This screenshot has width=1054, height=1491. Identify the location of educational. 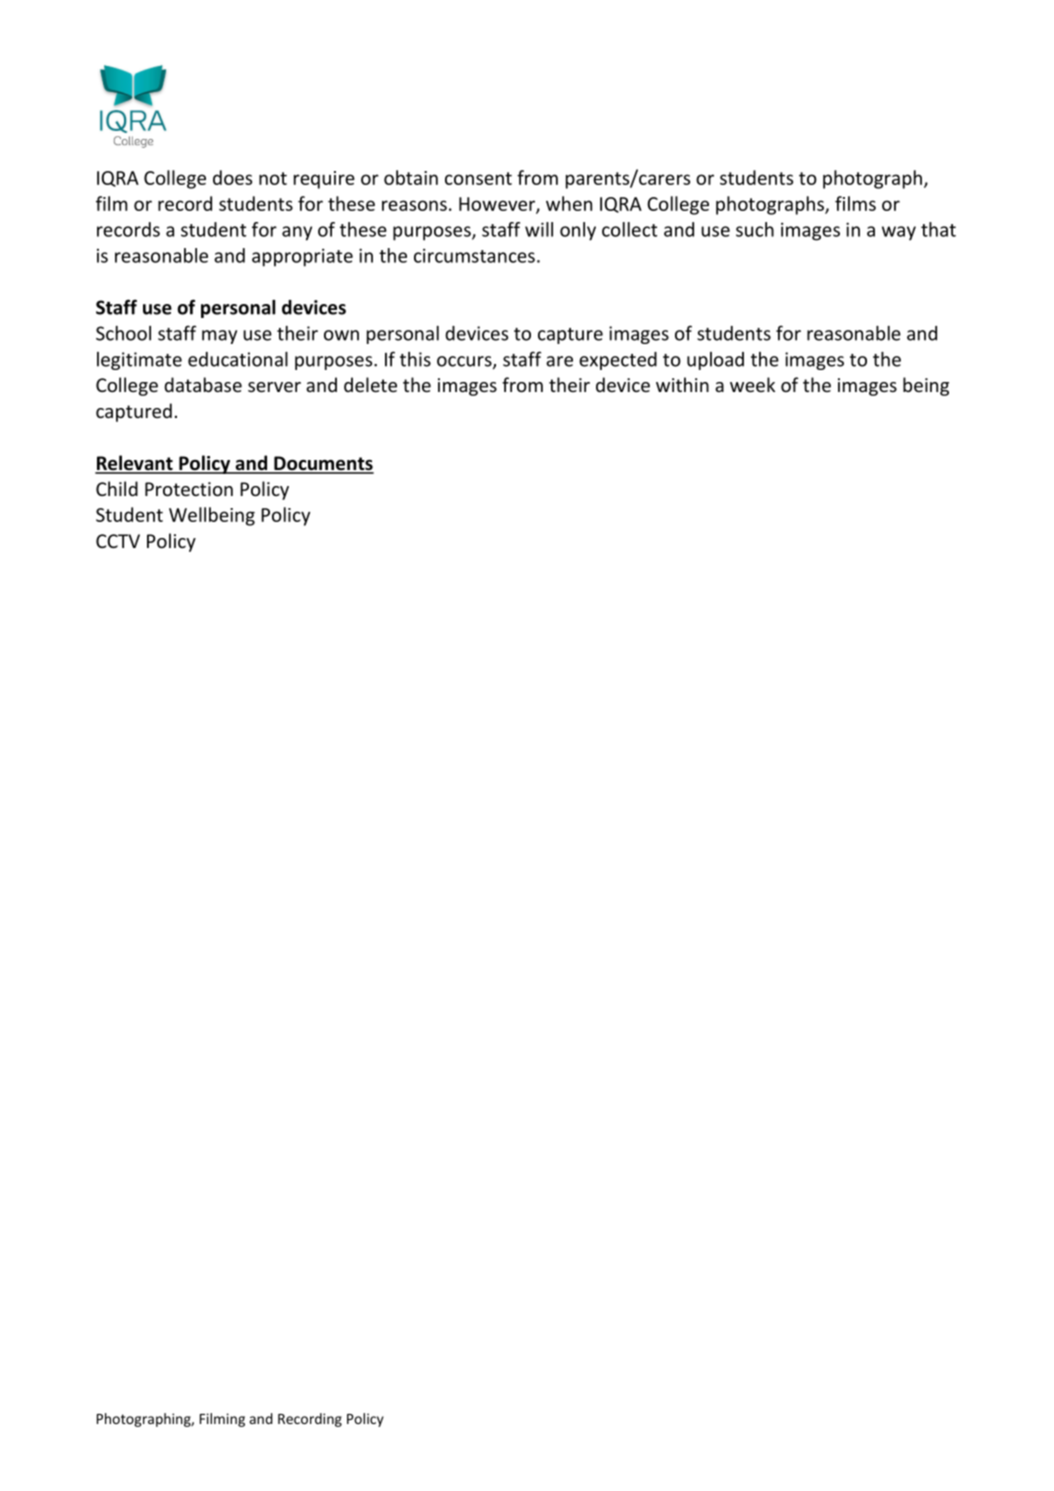
(238, 359).
